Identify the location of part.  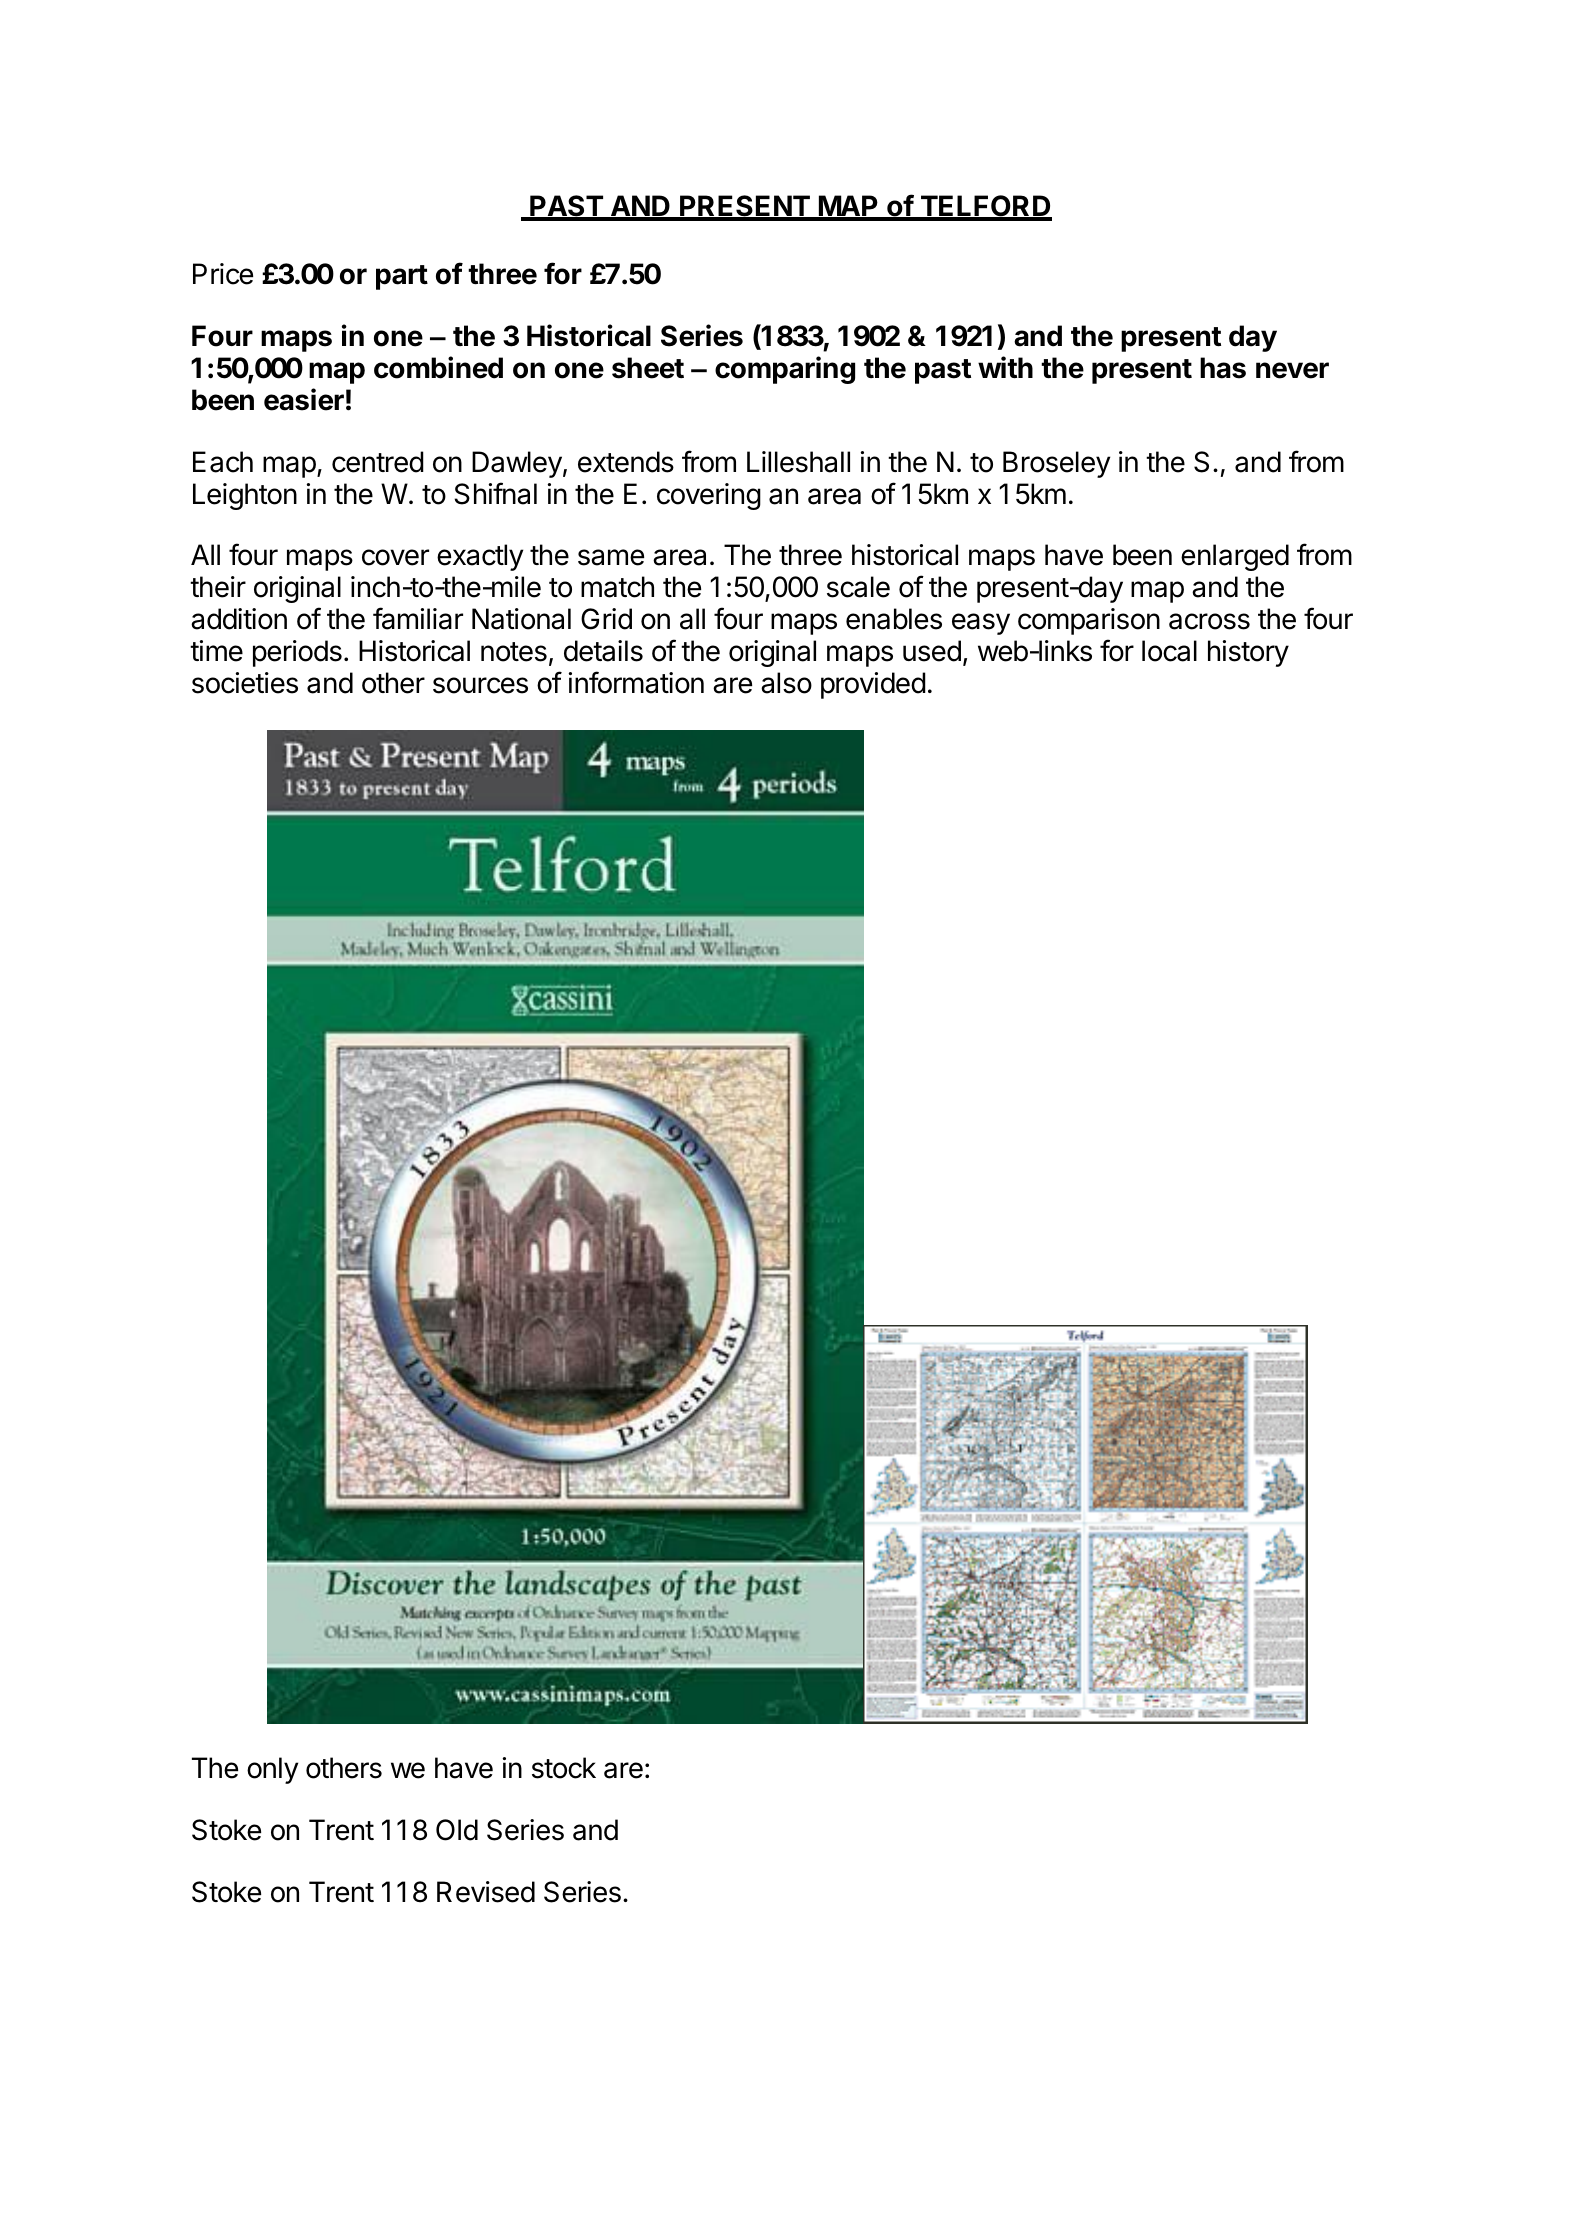
(402, 277).
